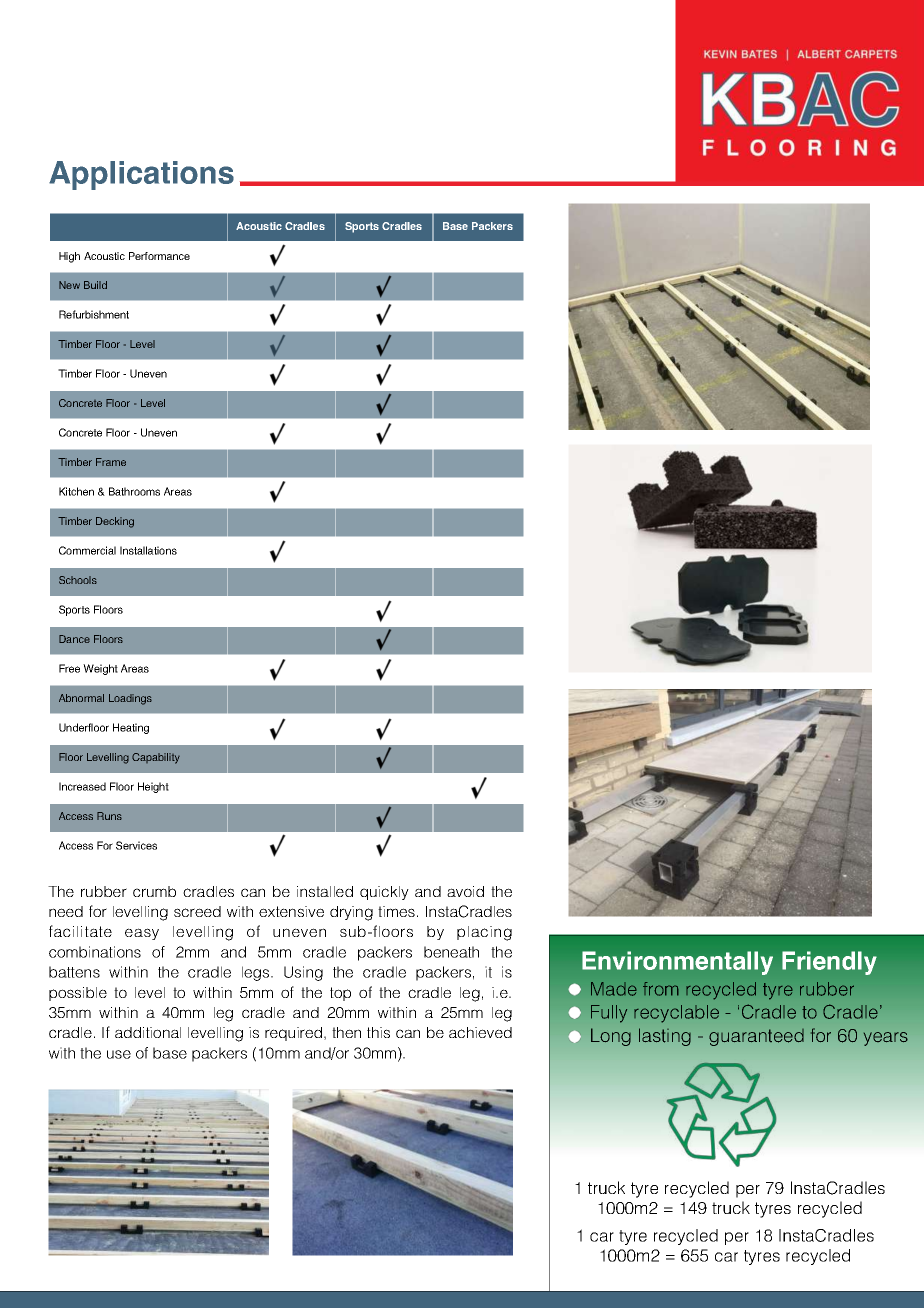 This screenshot has height=1308, width=924. Describe the element at coordinates (111, 462) in the screenshot. I see `Frame` at that location.
